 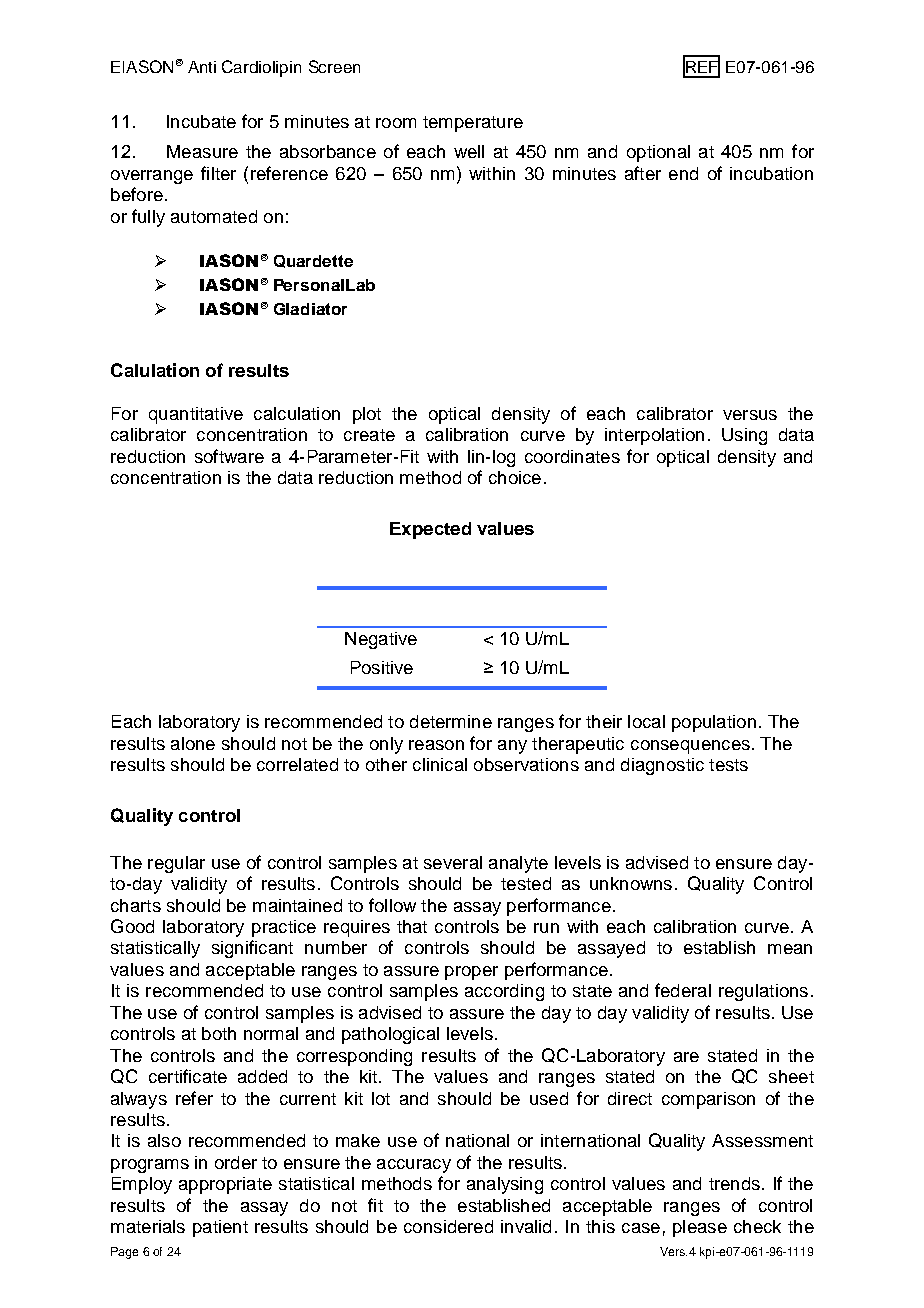 I want to click on choice, so click(x=515, y=477).
